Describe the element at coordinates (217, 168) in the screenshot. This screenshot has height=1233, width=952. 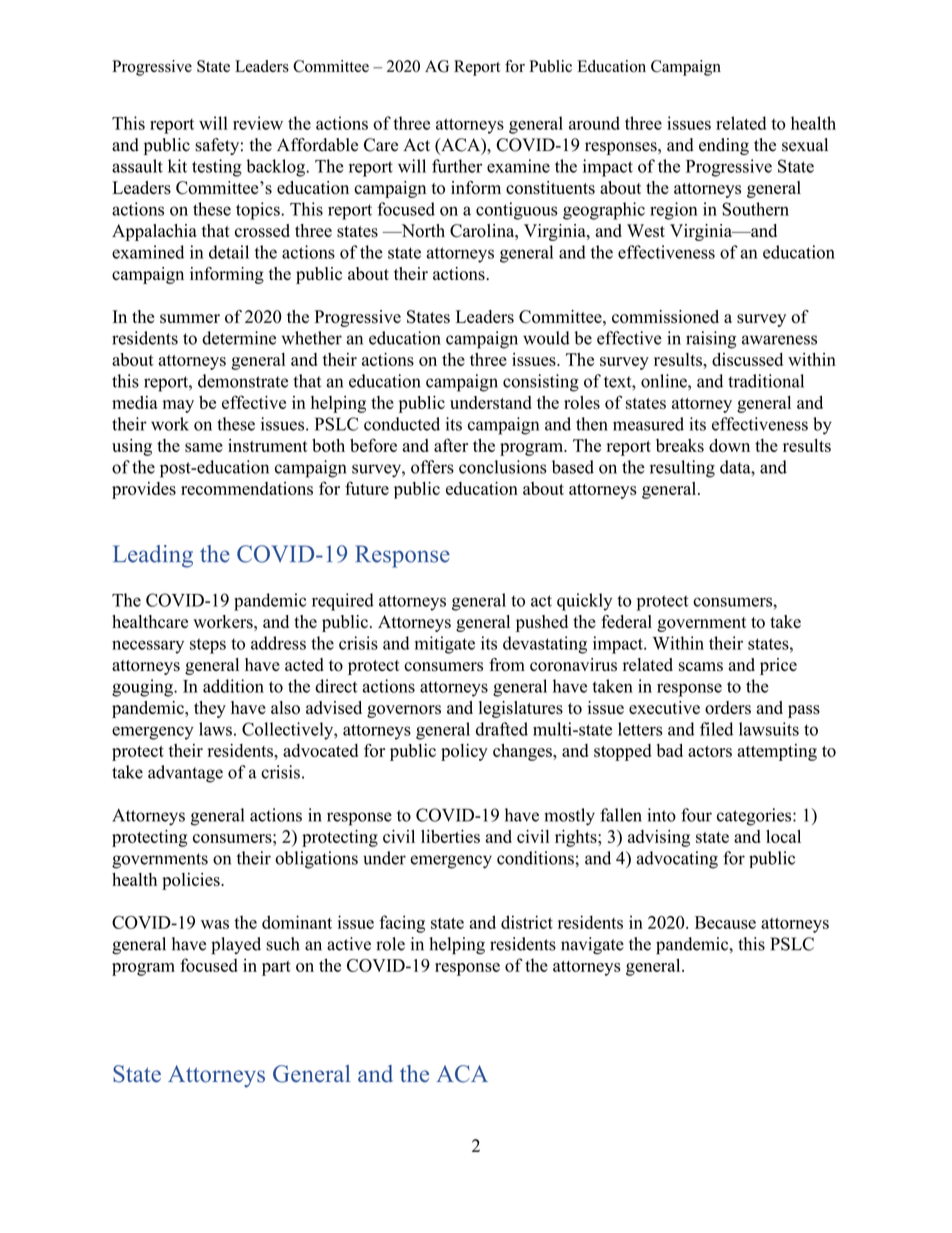
I see `testing` at that location.
